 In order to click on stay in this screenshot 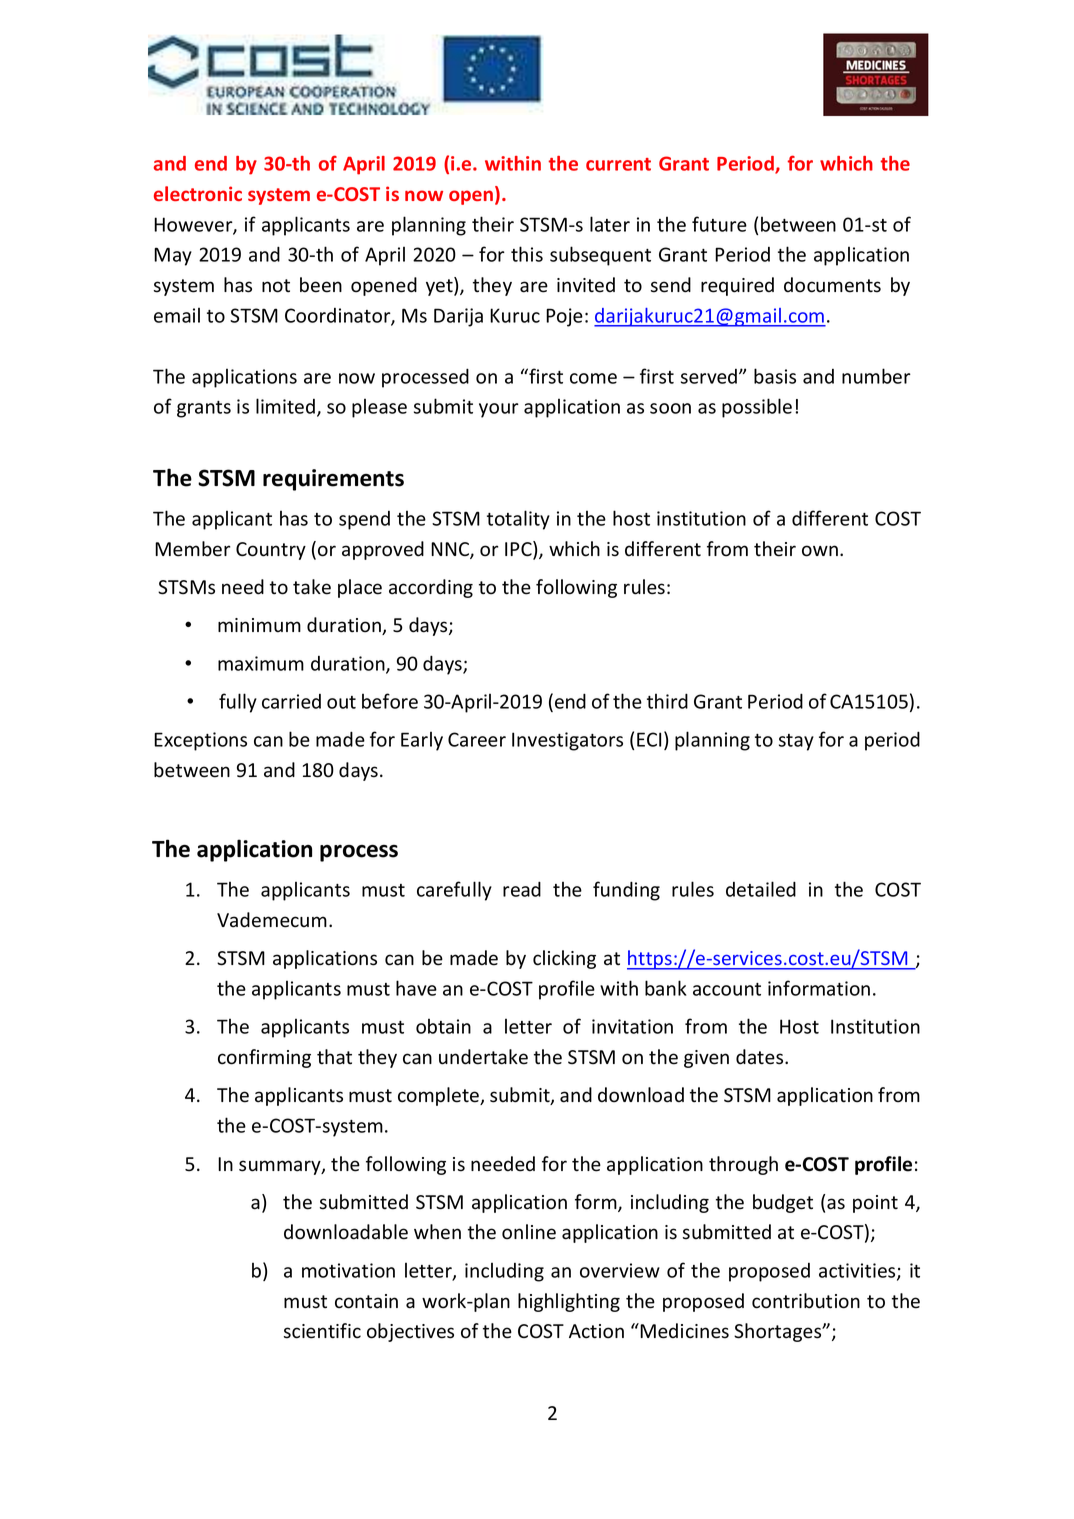, I will do `click(796, 742)`.
